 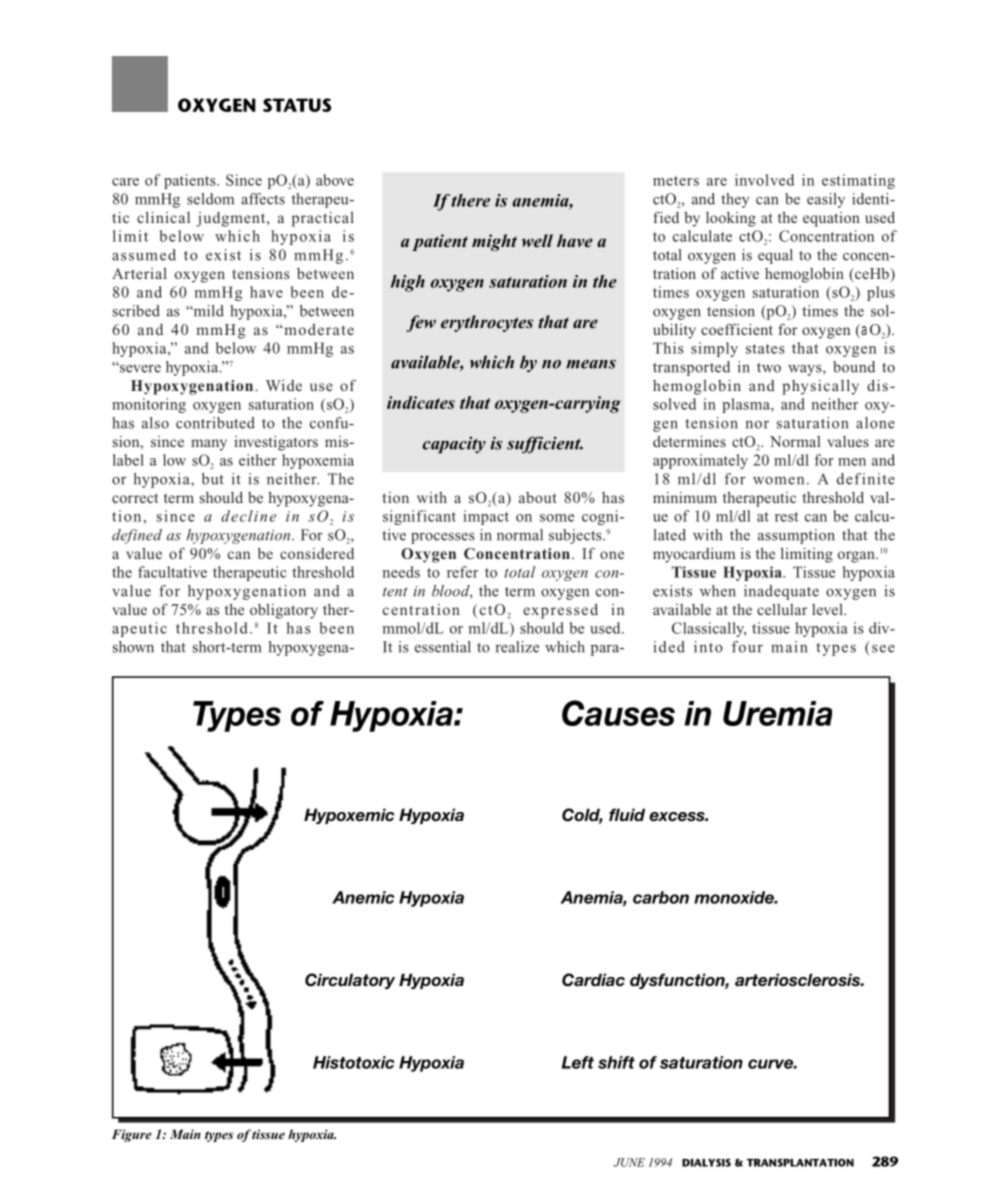 What do you see at coordinates (578, 1062) in the screenshot?
I see `Left` at bounding box center [578, 1062].
